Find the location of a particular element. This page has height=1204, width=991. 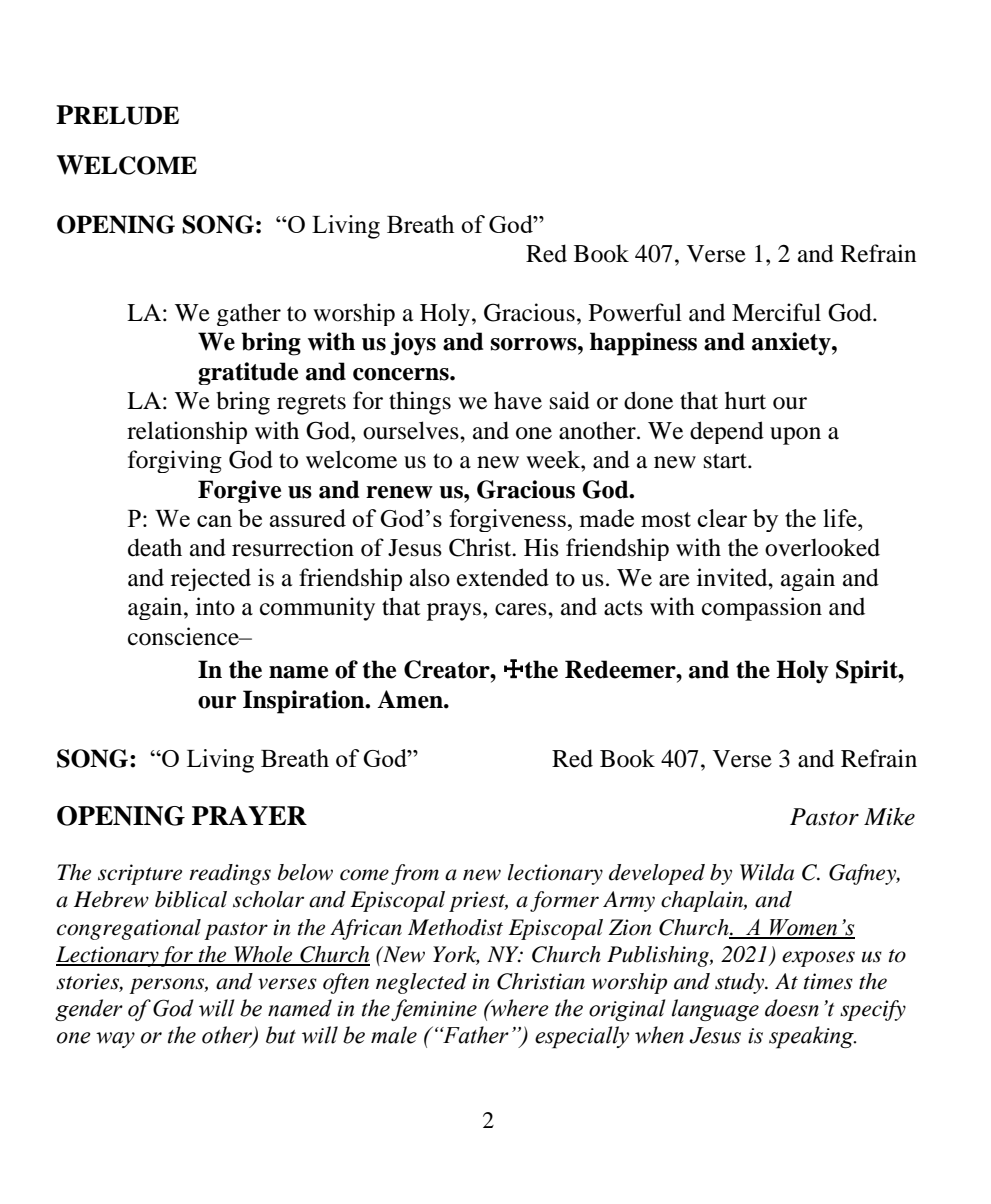

PRAYER is located at coordinates (249, 815).
